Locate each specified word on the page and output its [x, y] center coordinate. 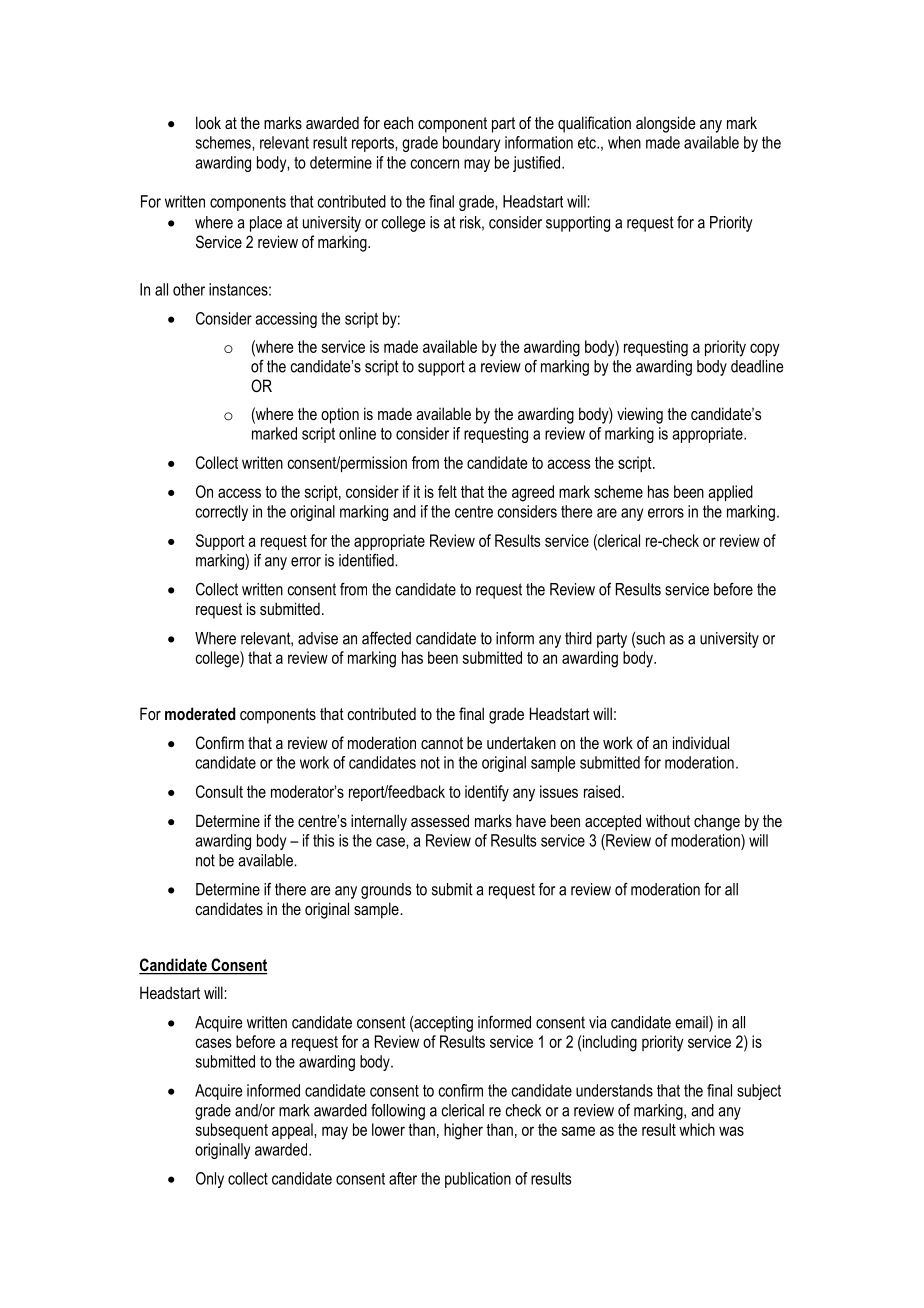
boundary [471, 144]
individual [701, 742]
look [208, 122]
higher [463, 1131]
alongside [665, 124]
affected [386, 638]
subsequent [232, 1131]
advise [318, 638]
